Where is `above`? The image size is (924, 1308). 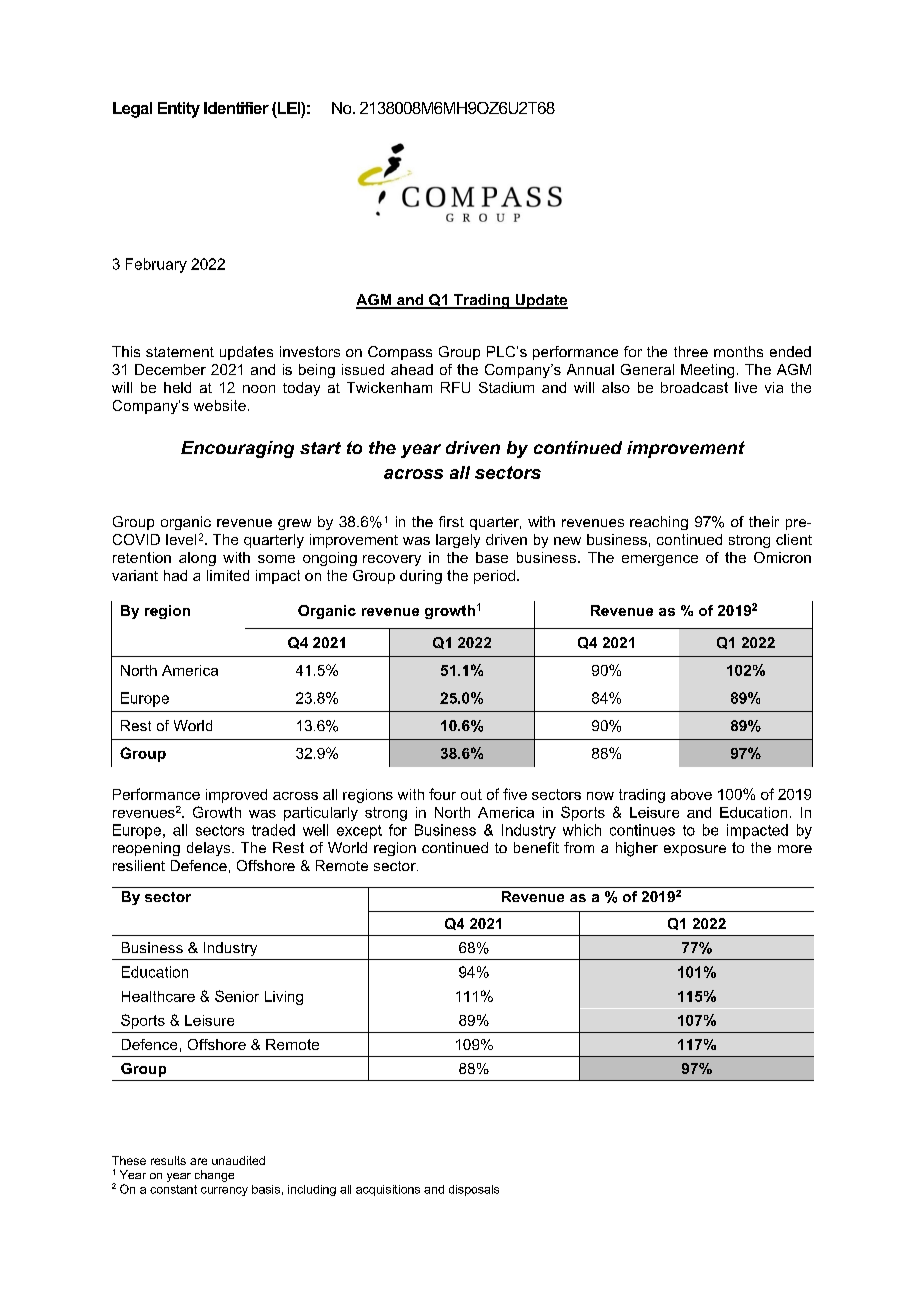
above is located at coordinates (691, 794).
